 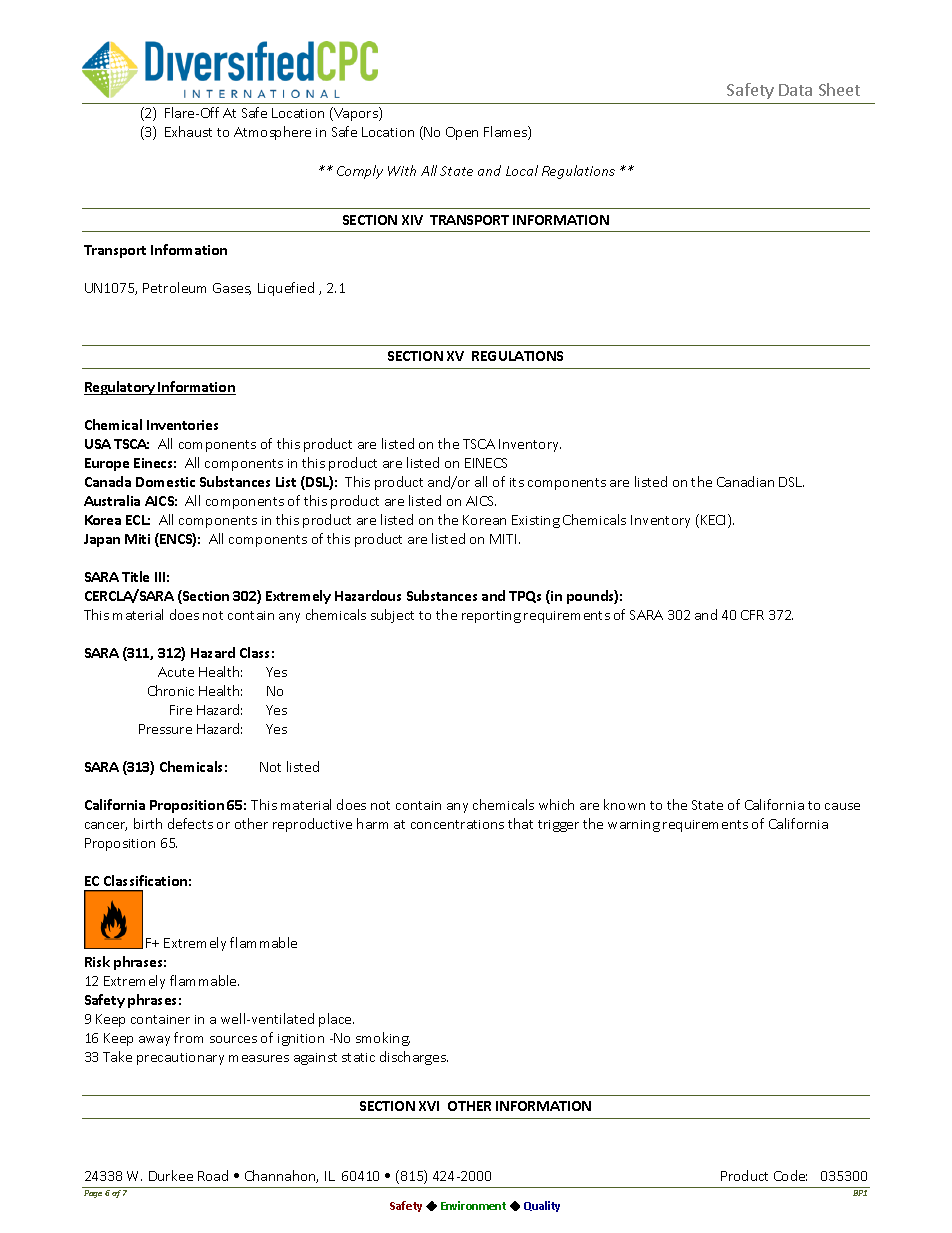 What do you see at coordinates (745, 481) in the screenshot?
I see `Canadian` at bounding box center [745, 481].
